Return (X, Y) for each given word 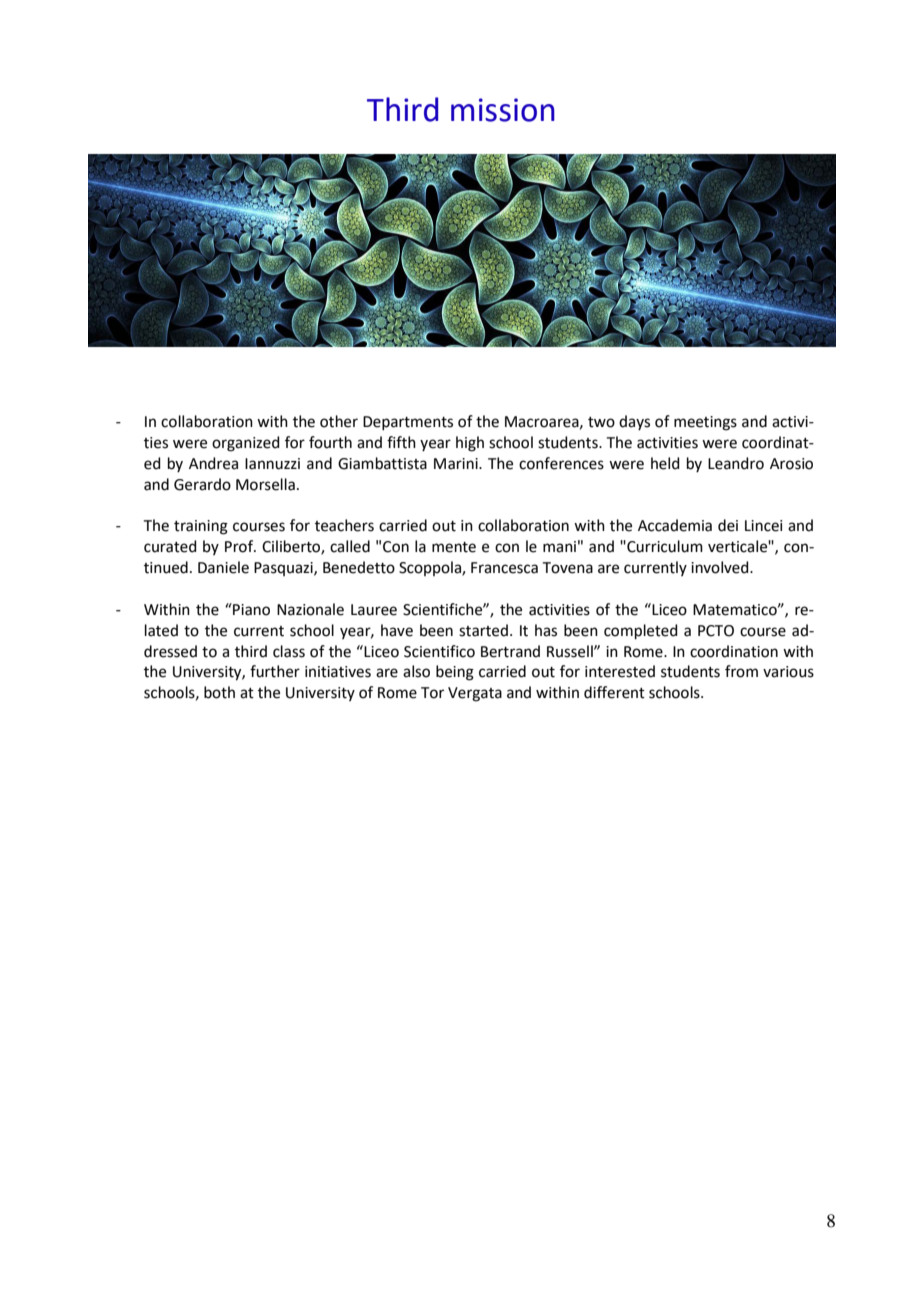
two (601, 422)
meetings (705, 423)
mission (503, 110)
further (275, 671)
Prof (240, 546)
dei (728, 525)
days (634, 422)
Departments (408, 423)
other (339, 421)
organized (246, 444)
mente (454, 547)
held (665, 463)
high (470, 444)
